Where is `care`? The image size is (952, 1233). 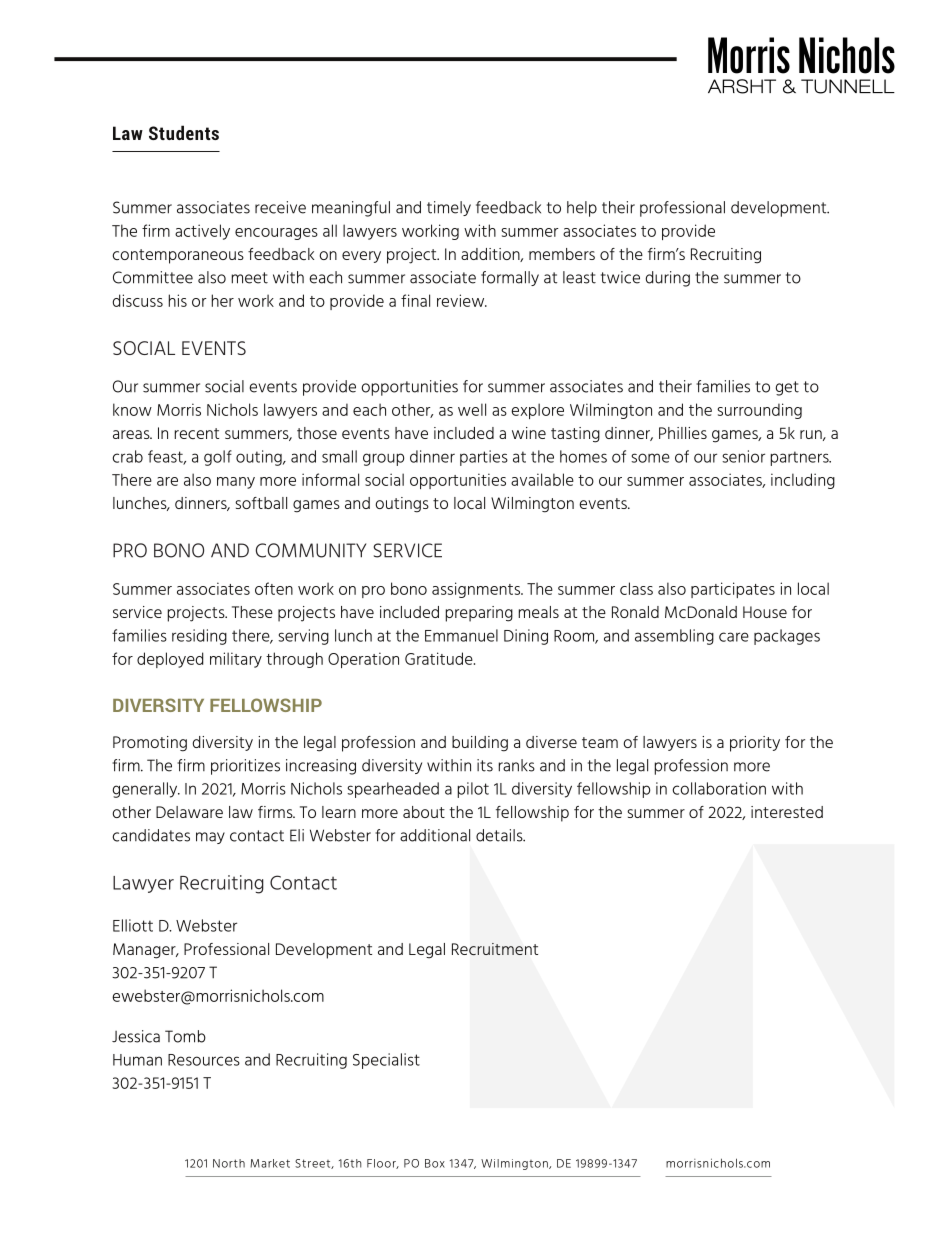
care is located at coordinates (734, 637).
